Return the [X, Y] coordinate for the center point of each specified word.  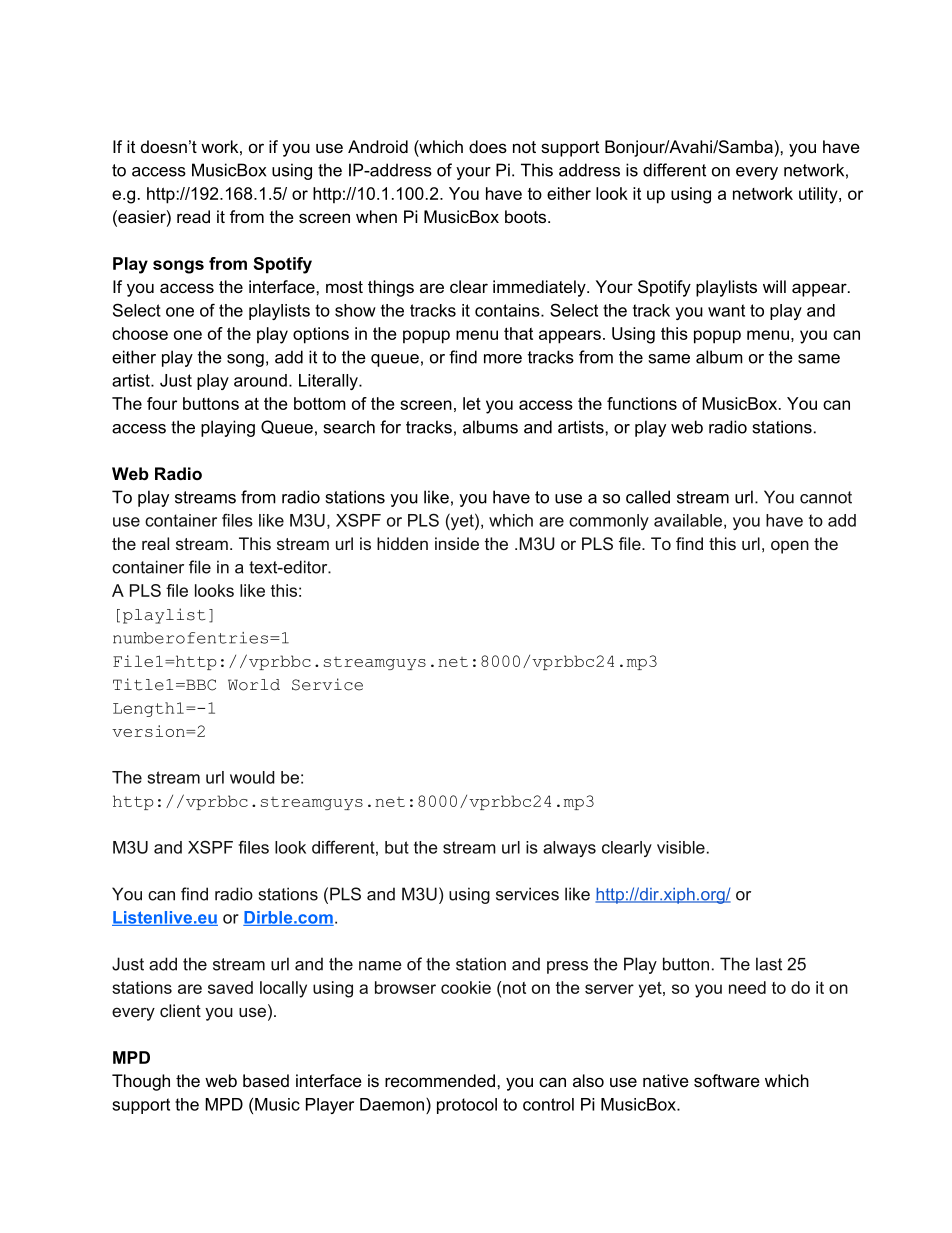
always [569, 849]
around [260, 380]
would [252, 777]
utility [819, 195]
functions [642, 403]
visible [681, 847]
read [193, 216]
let [472, 403]
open [790, 547]
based [266, 1080]
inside [457, 543]
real [155, 543]
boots [527, 216]
